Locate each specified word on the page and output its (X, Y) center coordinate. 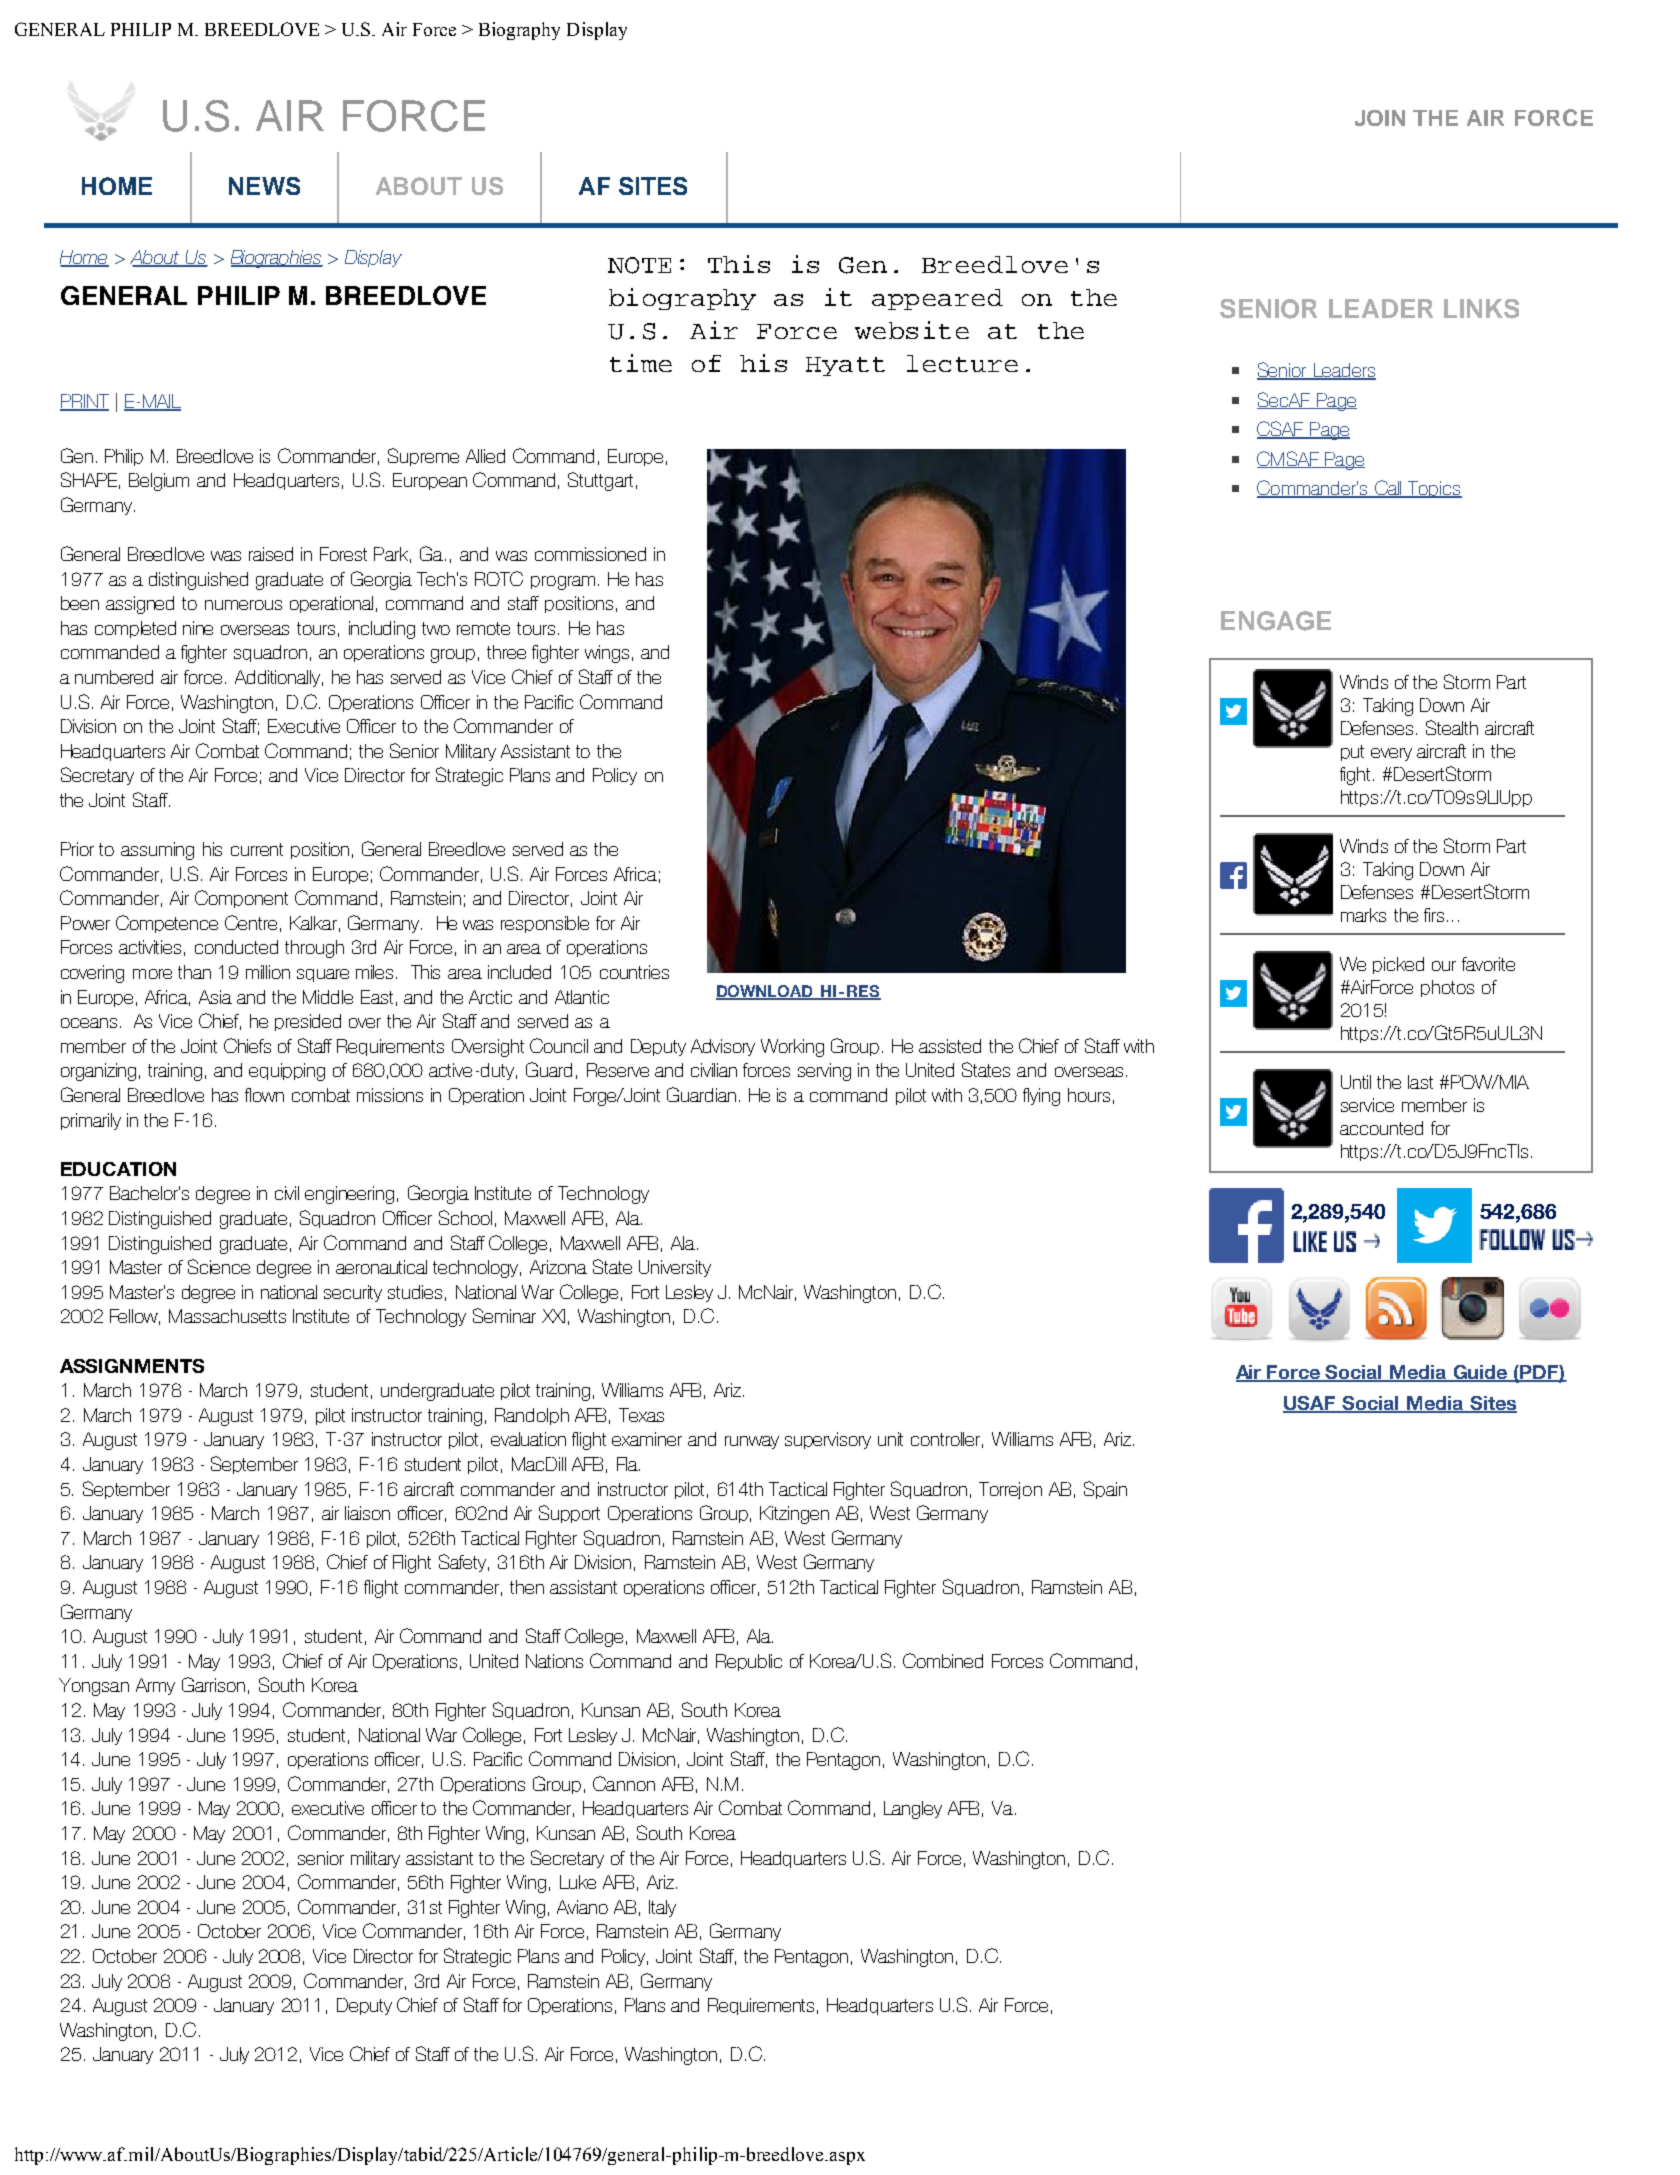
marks (1363, 915)
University (675, 1268)
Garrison (213, 1684)
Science (219, 1266)
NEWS (264, 186)
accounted (1381, 1128)
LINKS (1481, 309)
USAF (1310, 1404)
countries (634, 972)
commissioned (590, 554)
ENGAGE (1276, 621)
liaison (367, 1513)
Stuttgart (600, 481)
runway (752, 1442)
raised (271, 554)
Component (241, 899)
